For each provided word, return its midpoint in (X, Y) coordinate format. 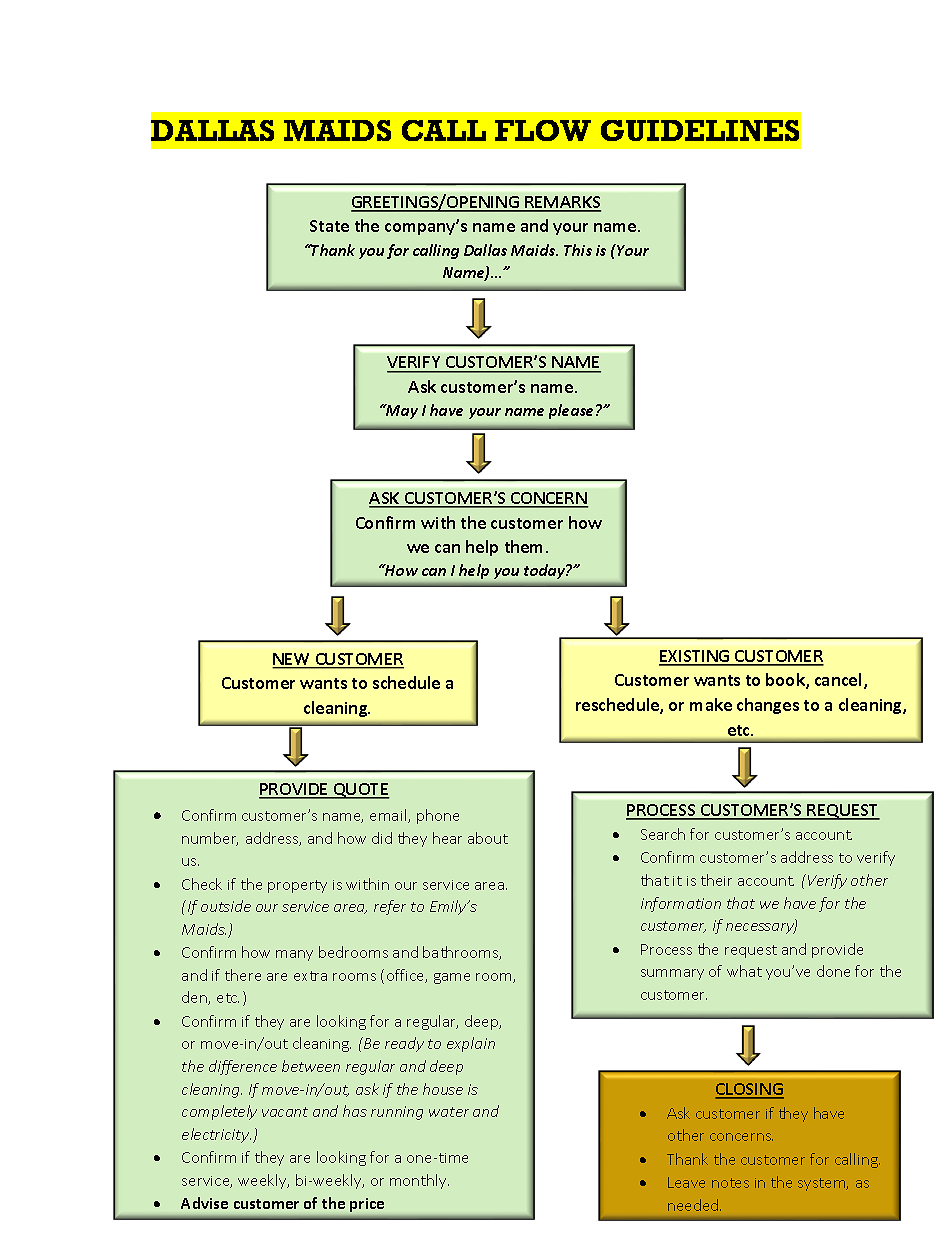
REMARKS (562, 203)
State (329, 226)
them (523, 546)
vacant (285, 1112)
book (786, 681)
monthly (419, 1181)
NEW (292, 660)
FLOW (543, 130)
